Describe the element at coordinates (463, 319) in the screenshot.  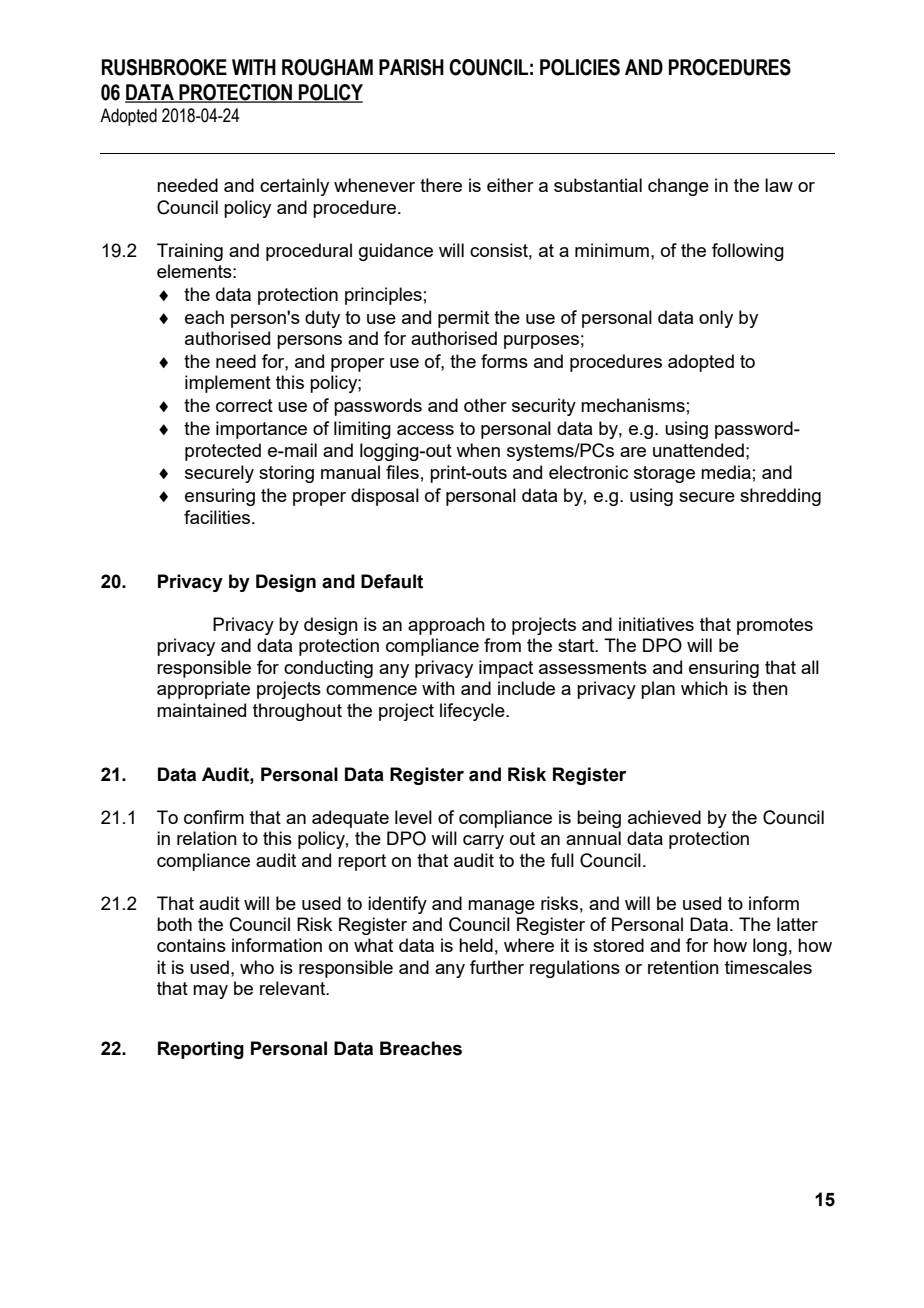
I see `permit` at that location.
